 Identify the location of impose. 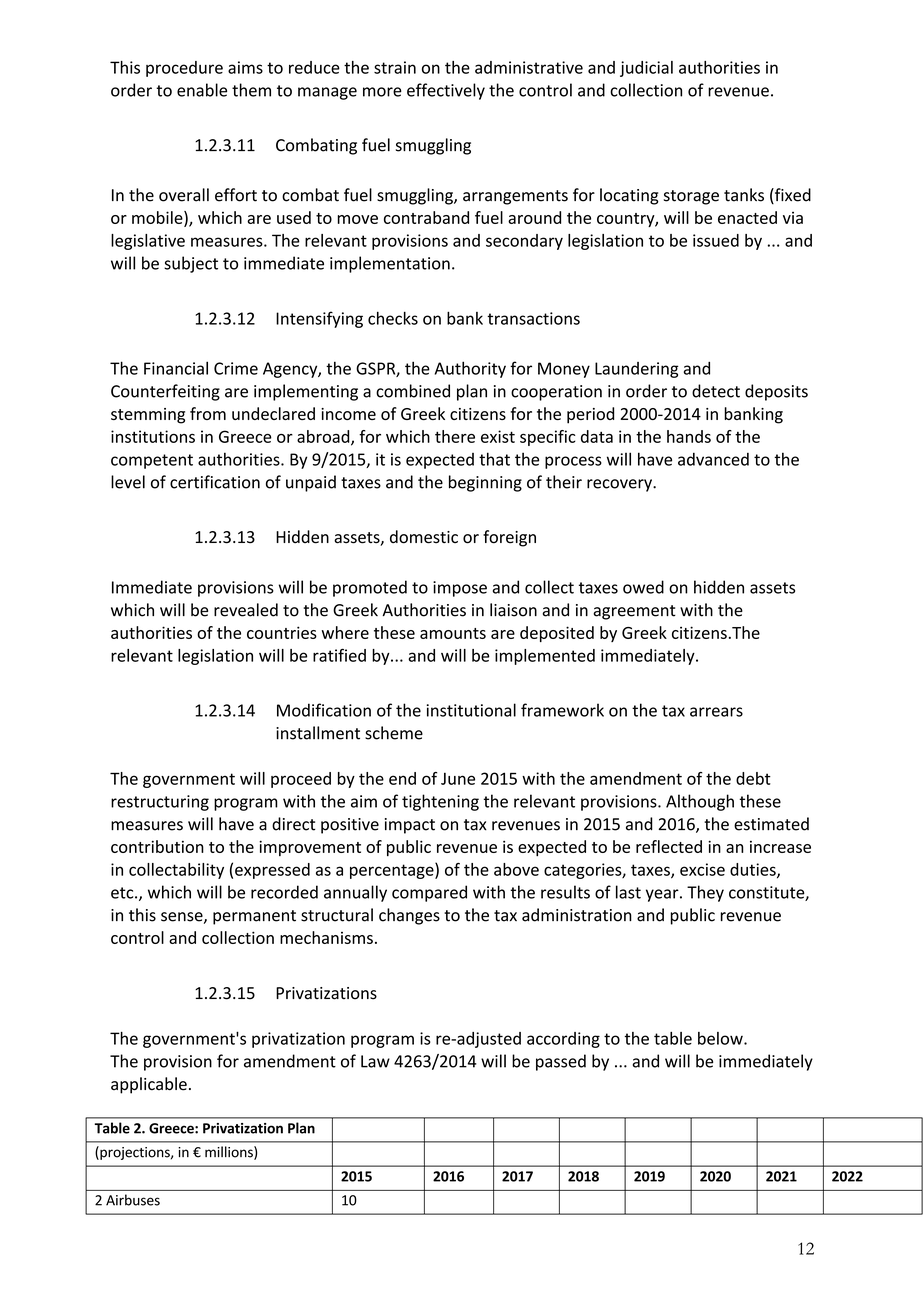
(460, 589).
